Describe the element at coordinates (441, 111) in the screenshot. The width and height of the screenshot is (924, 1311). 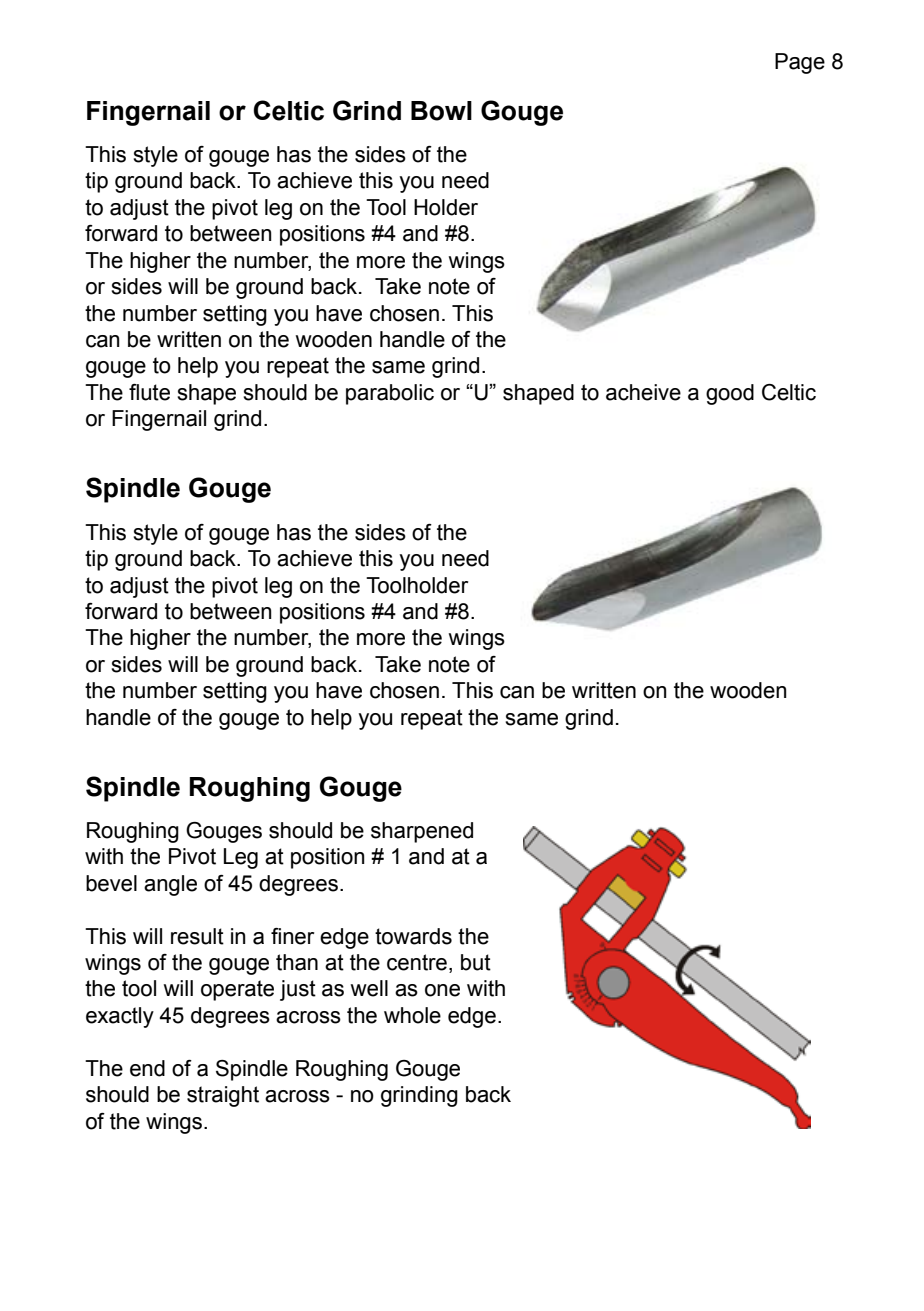
I see `Bowl` at that location.
